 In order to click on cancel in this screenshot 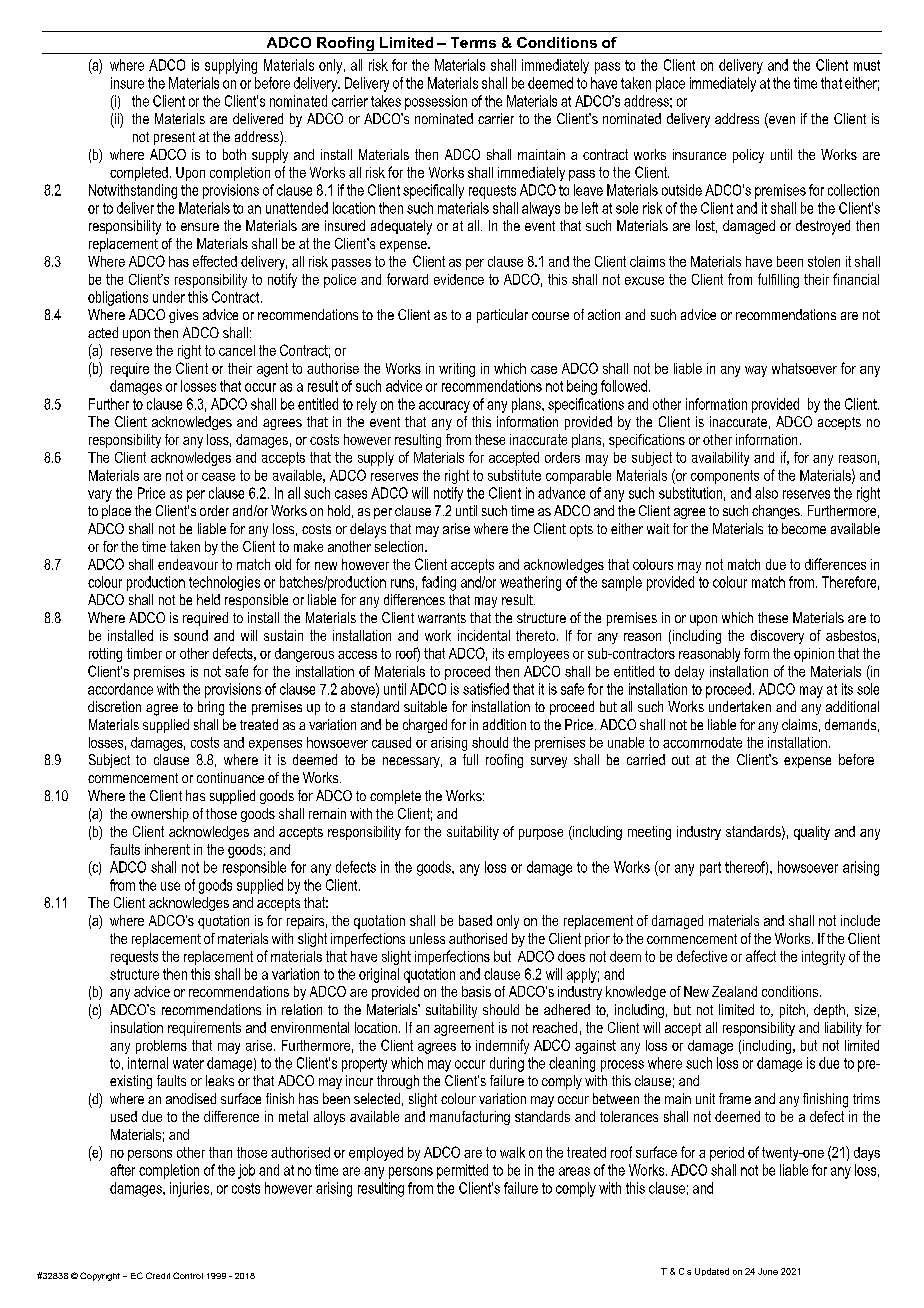, I will do `click(237, 350)`.
